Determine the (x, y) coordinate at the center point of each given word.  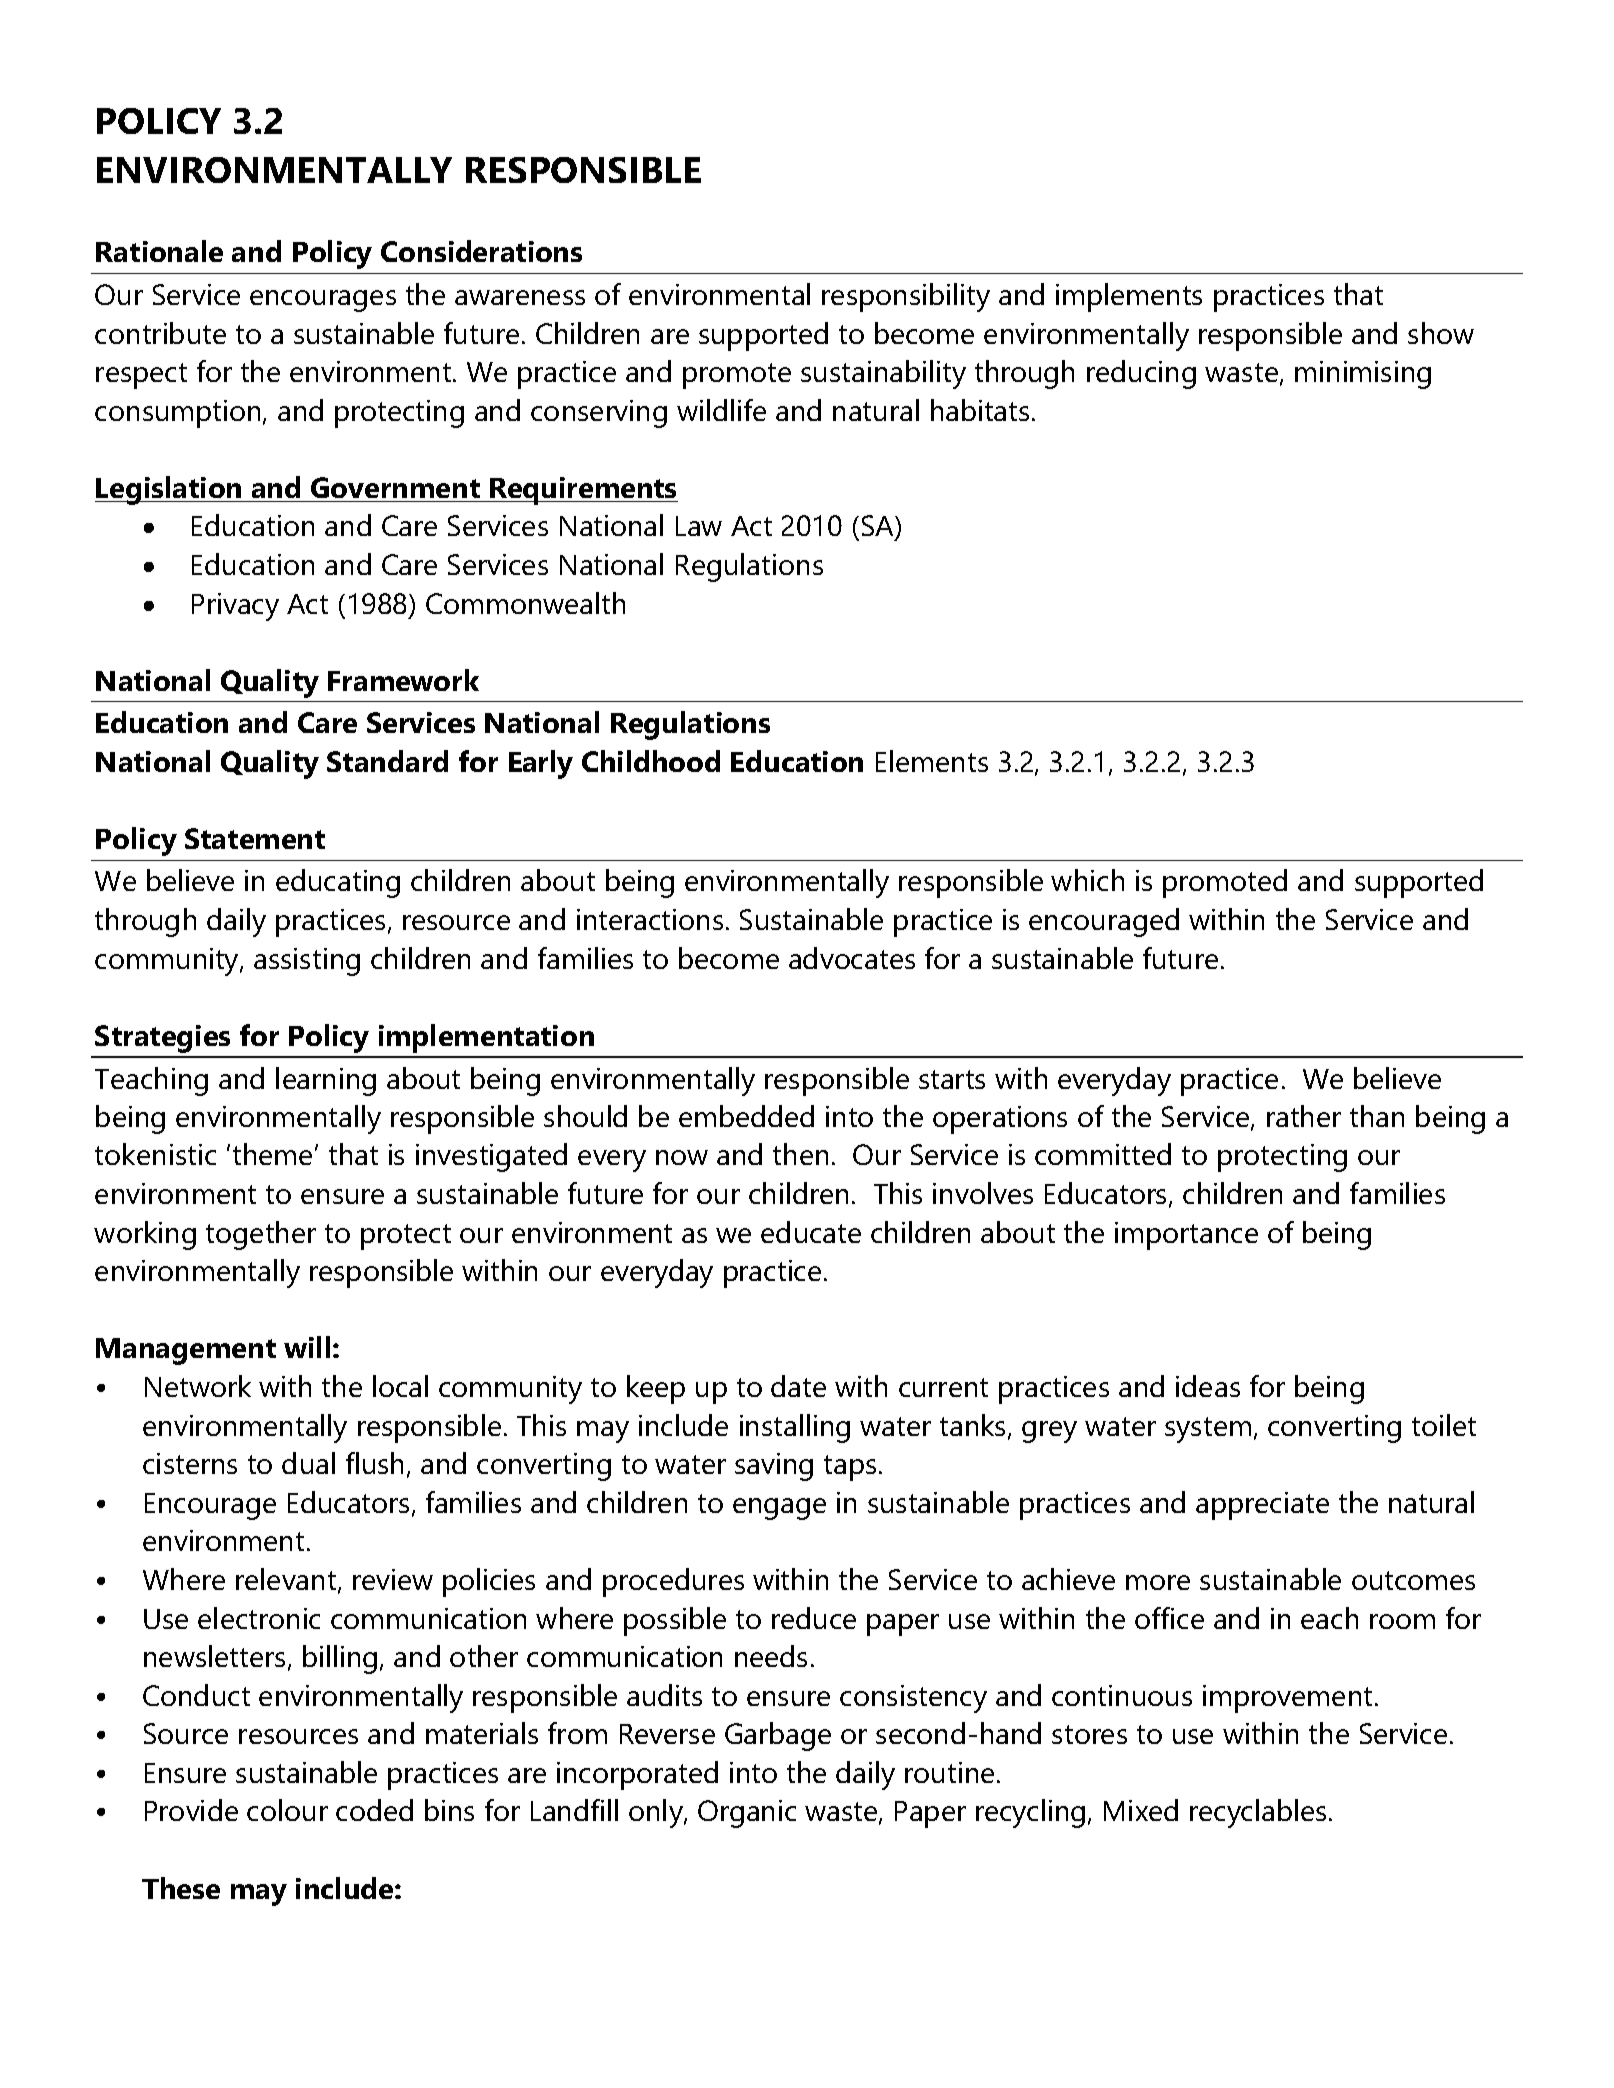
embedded (746, 1116)
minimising (1363, 375)
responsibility (906, 297)
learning (326, 1081)
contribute (160, 333)
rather (1304, 1116)
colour (287, 1810)
